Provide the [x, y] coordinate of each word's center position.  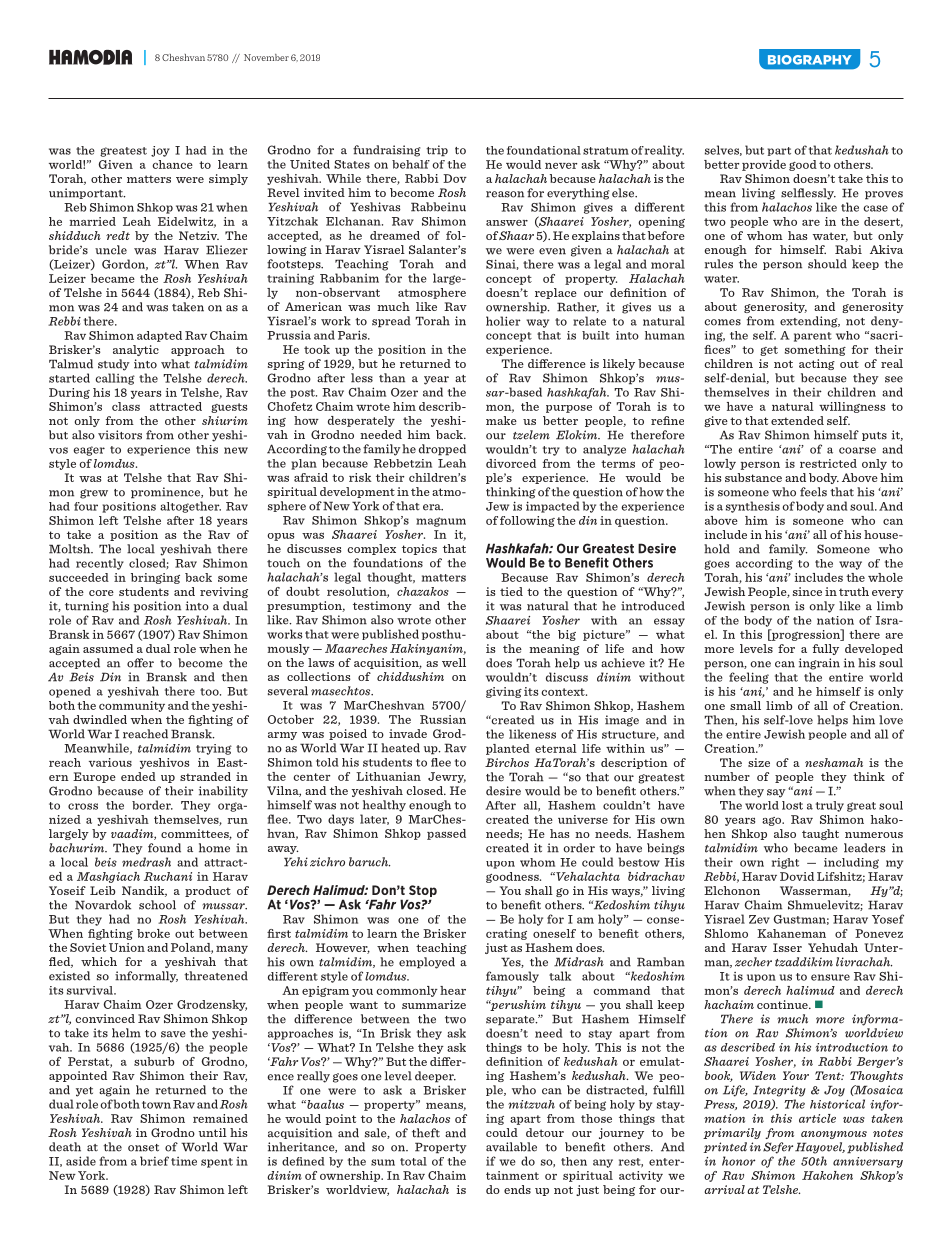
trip [437, 151]
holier [503, 321]
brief [154, 1161]
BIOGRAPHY [810, 60]
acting [817, 364]
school [157, 905]
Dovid [797, 876]
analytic [136, 350]
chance [173, 164]
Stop [422, 892]
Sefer [778, 1148]
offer [140, 663]
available [511, 1147]
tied [511, 591]
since [807, 591]
